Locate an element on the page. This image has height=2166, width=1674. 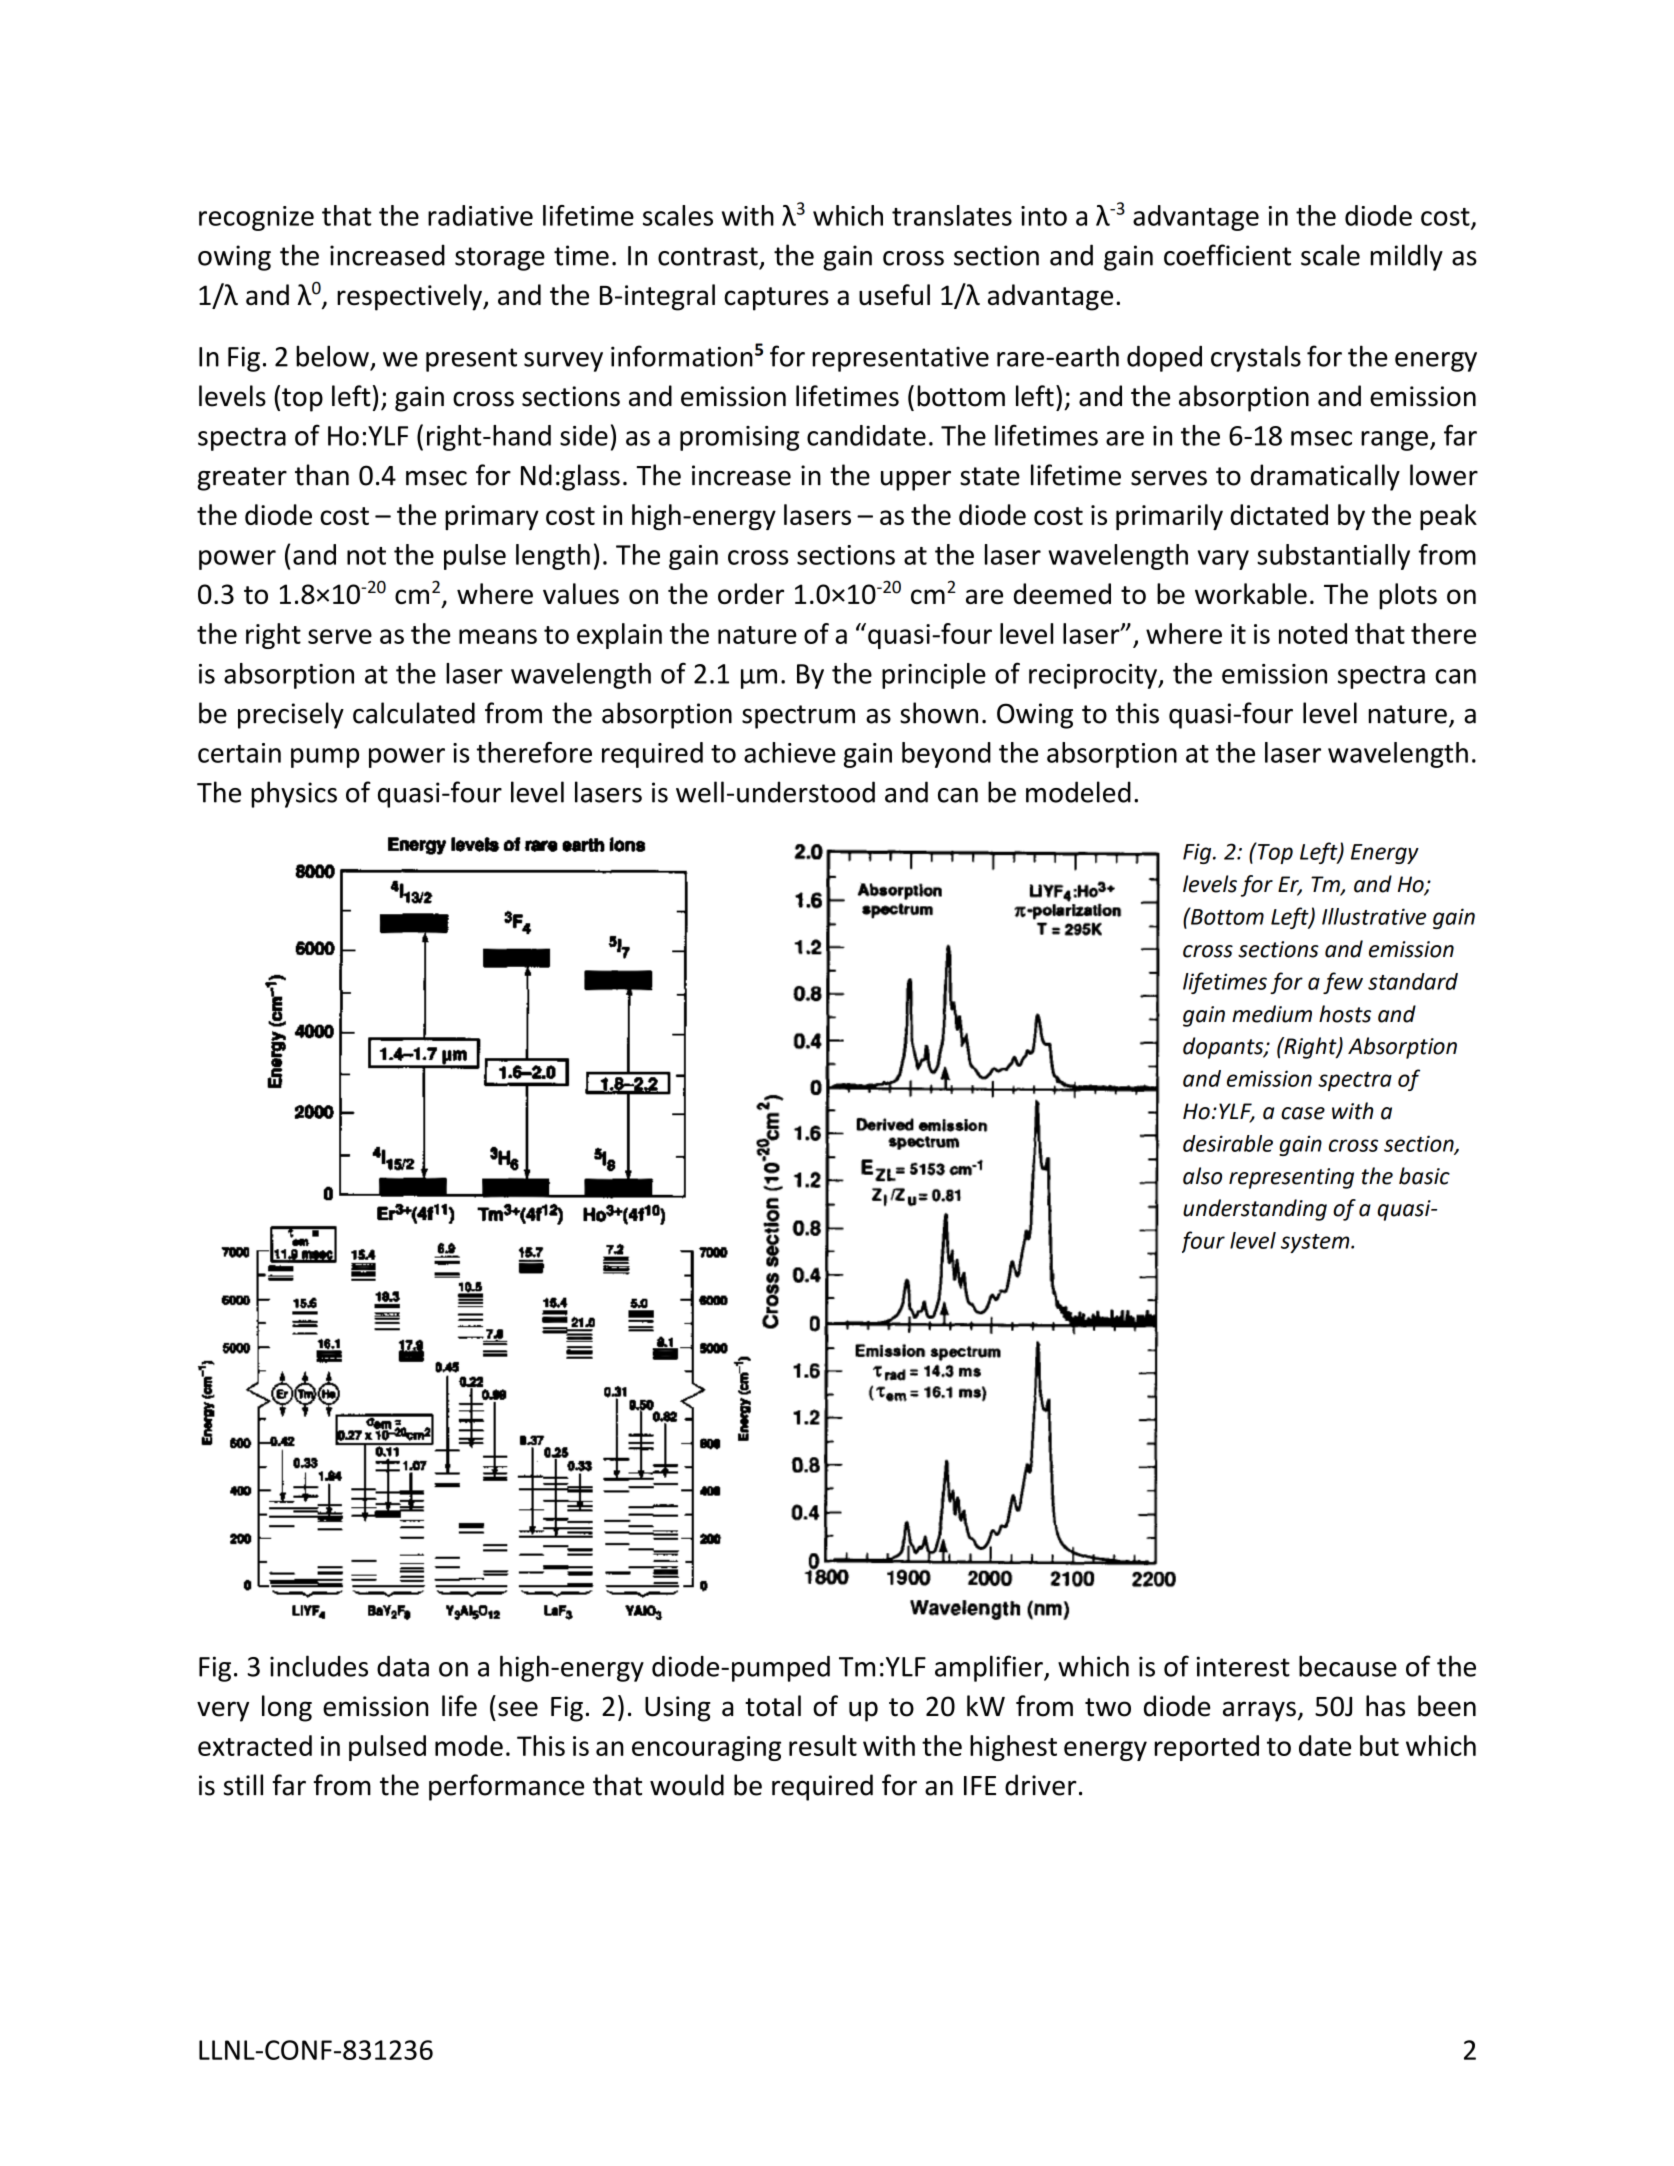
long is located at coordinates (287, 1708).
